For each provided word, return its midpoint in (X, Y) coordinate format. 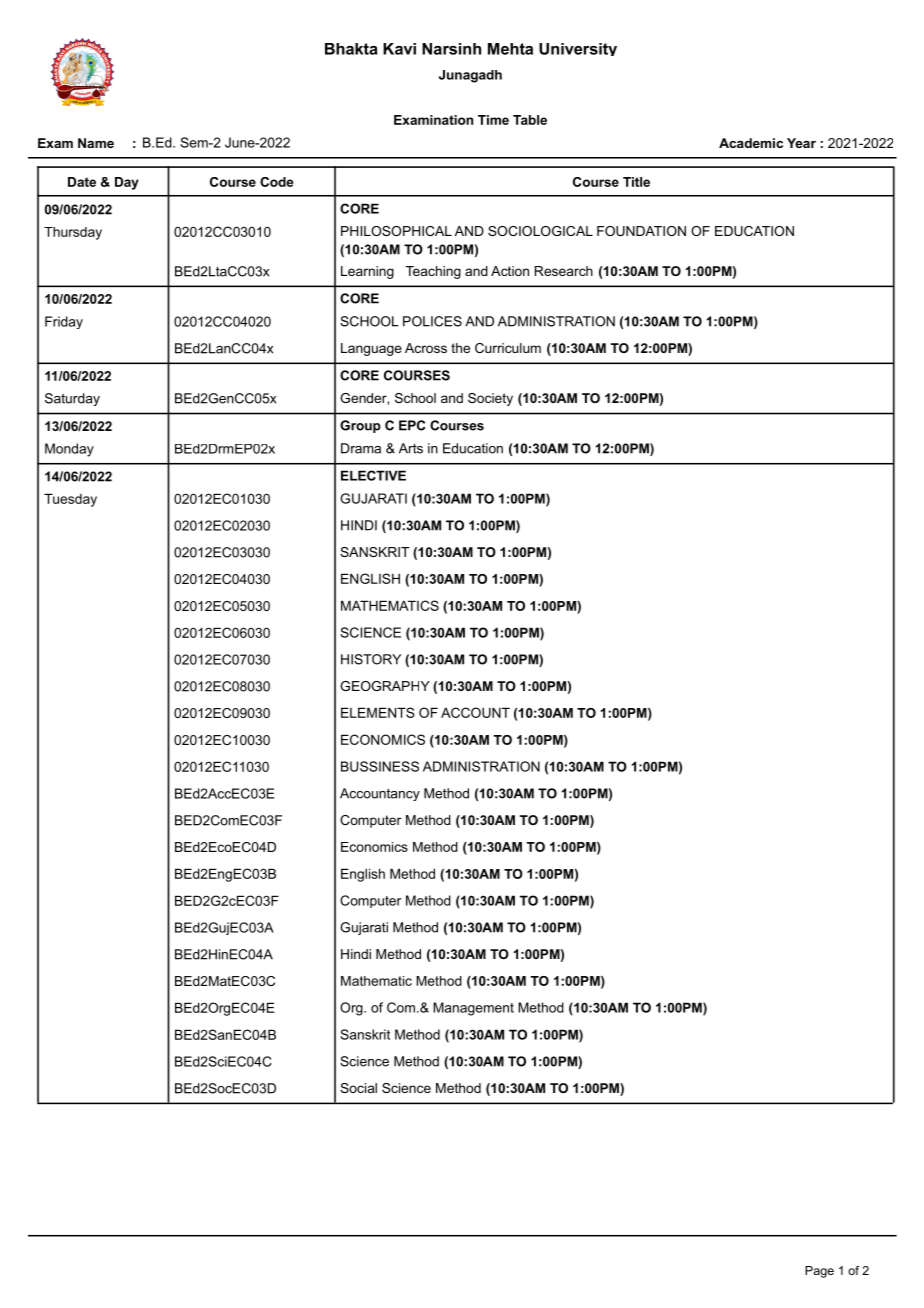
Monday (69, 450)
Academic (751, 143)
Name (96, 143)
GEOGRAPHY (385, 686)
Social (358, 1088)
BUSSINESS (380, 766)
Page (819, 1272)
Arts (411, 448)
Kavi (399, 49)
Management (473, 1009)
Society (490, 399)
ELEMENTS (378, 712)
